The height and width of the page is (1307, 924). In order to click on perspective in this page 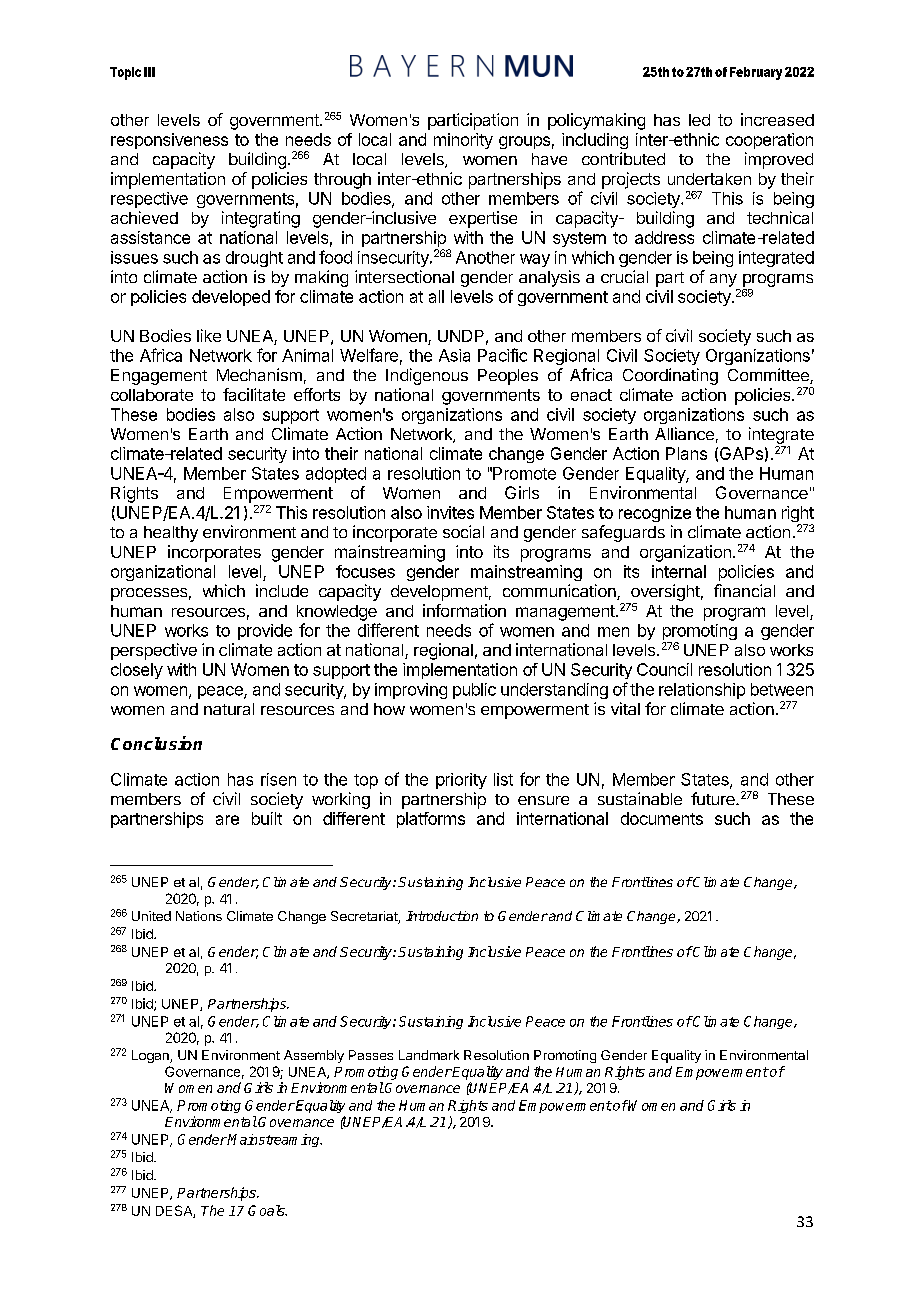, I will do `click(154, 651)`.
